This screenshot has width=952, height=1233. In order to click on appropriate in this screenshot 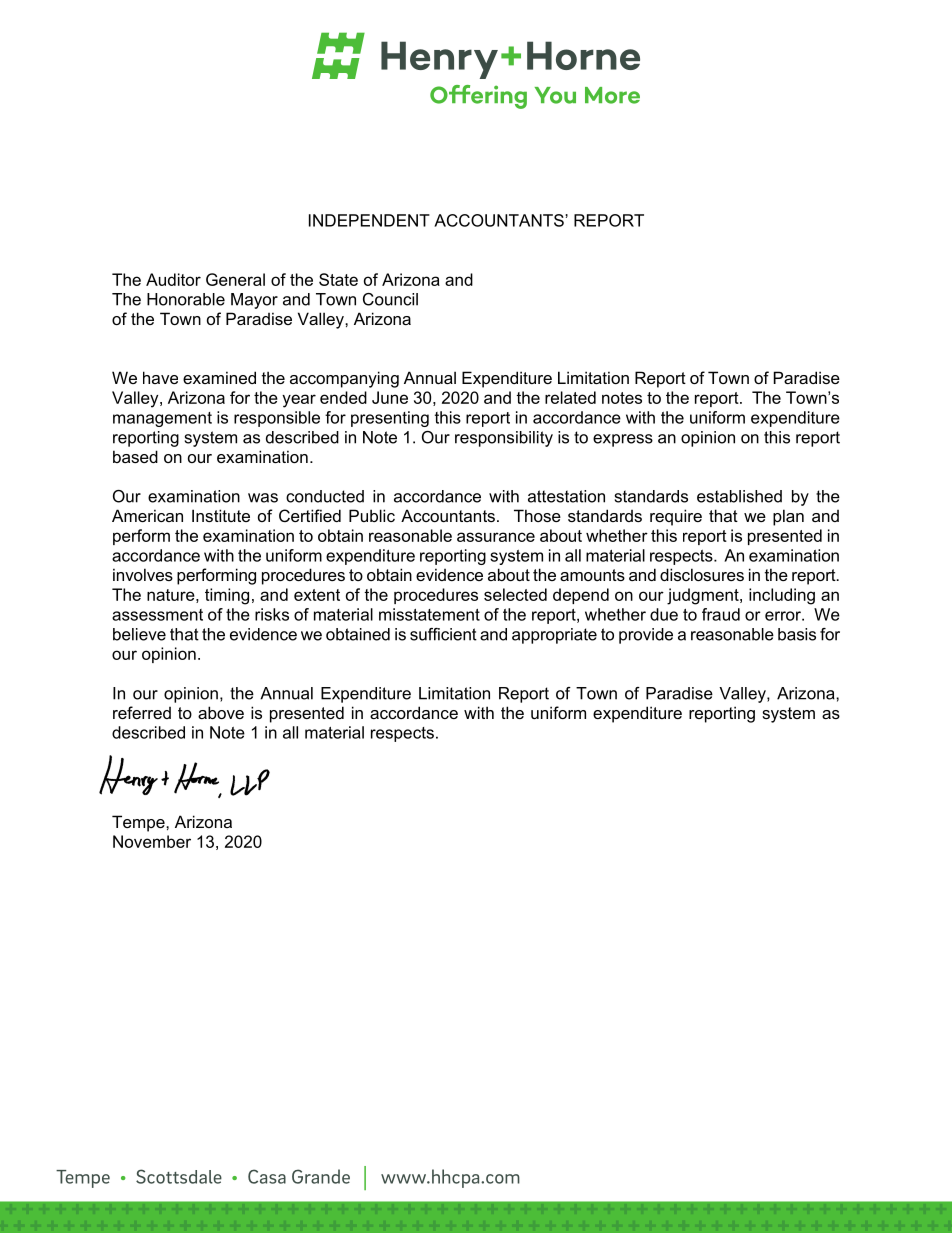, I will do `click(554, 636)`.
